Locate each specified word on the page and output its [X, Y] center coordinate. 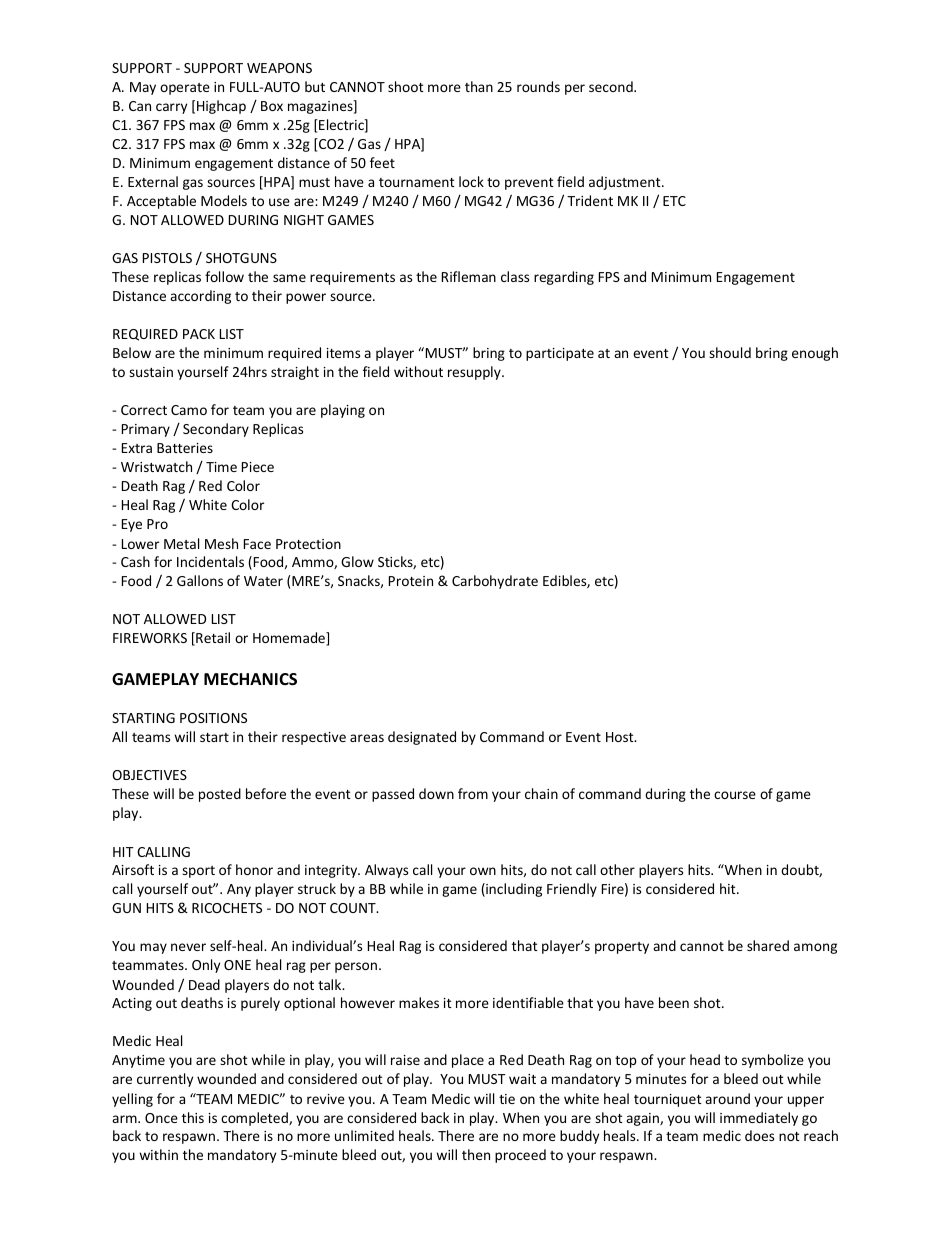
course [735, 795]
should [730, 352]
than [479, 86]
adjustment [626, 183]
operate [185, 89]
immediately [759, 1119]
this [193, 1117]
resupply [475, 373]
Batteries [185, 448]
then [476, 1154]
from [473, 793]
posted [220, 795]
